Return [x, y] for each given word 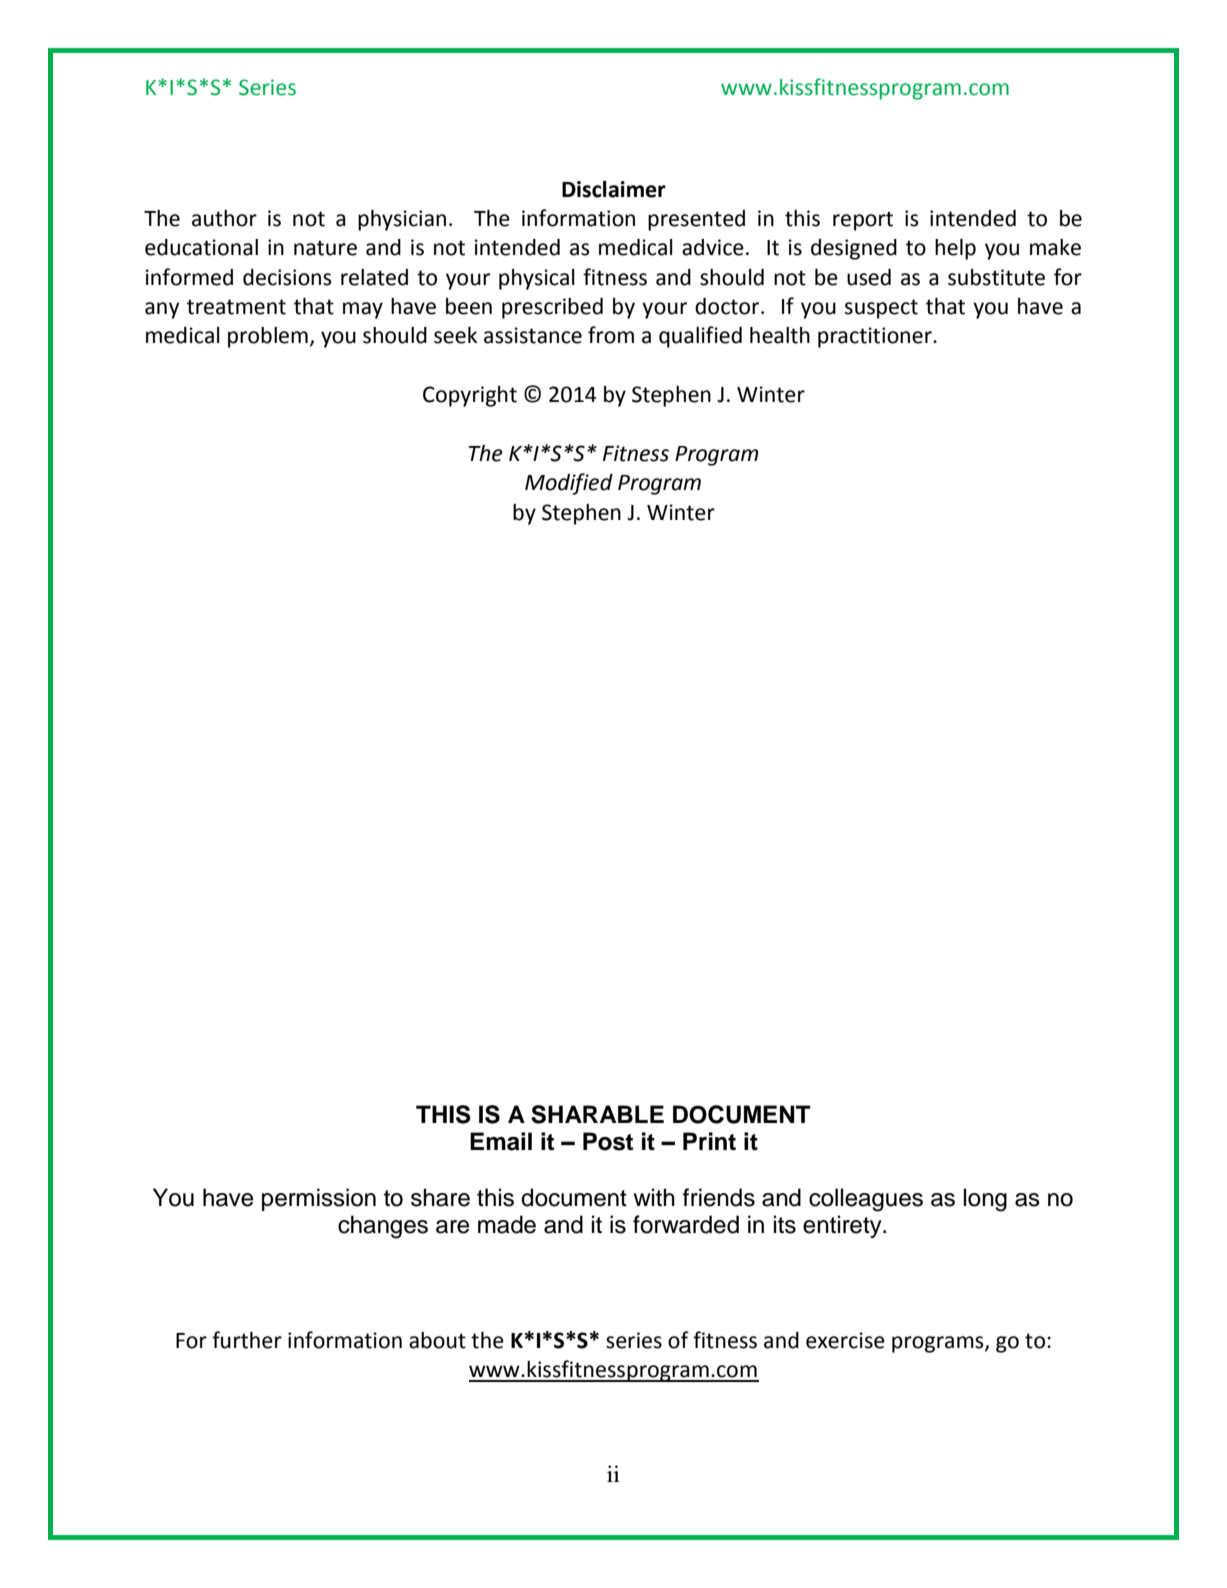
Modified [569, 484]
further [247, 1340]
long [985, 1200]
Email [501, 1141]
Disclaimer [614, 189]
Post [608, 1141]
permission [319, 1199]
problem [268, 337]
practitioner [876, 337]
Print [709, 1141]
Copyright [470, 396]
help [955, 249]
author [224, 218]
